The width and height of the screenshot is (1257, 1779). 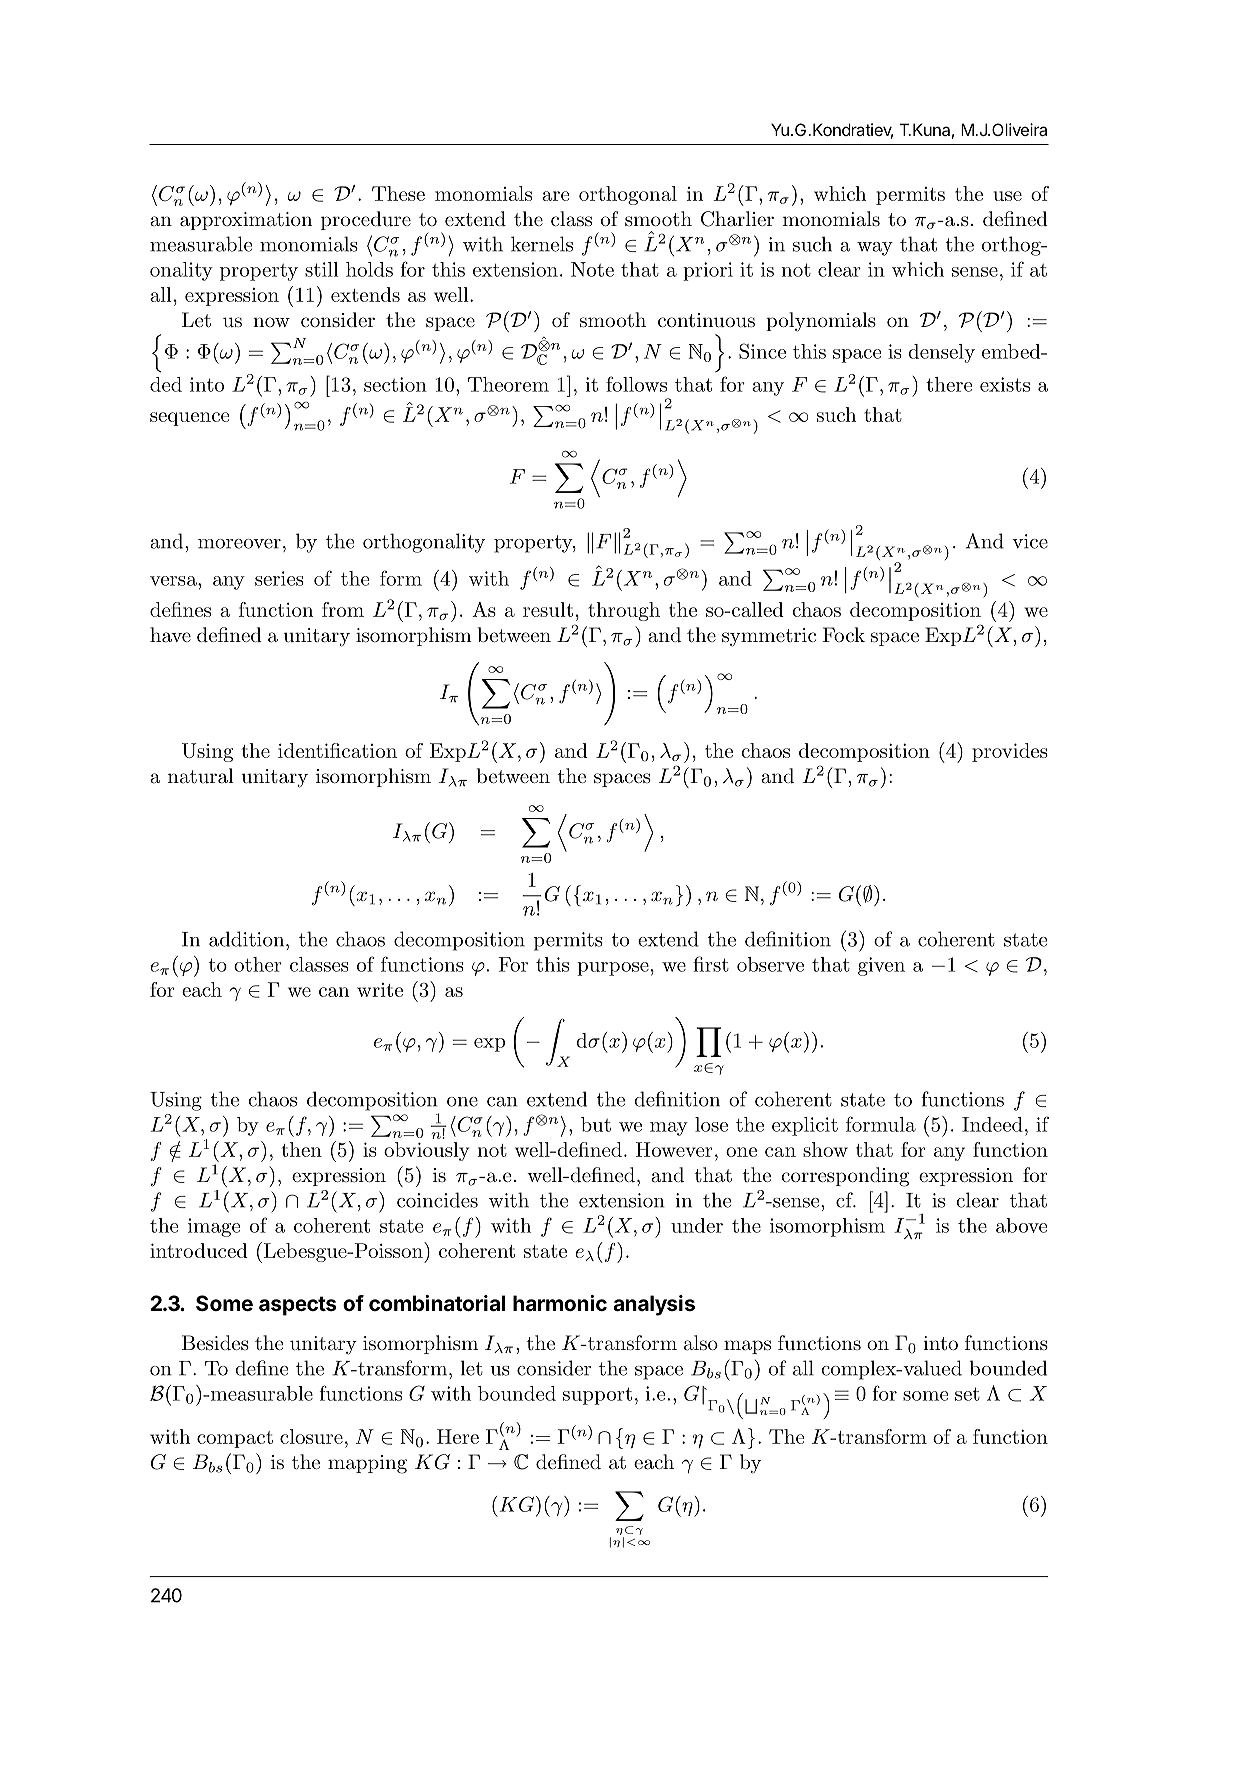 I want to click on other, so click(x=258, y=964).
